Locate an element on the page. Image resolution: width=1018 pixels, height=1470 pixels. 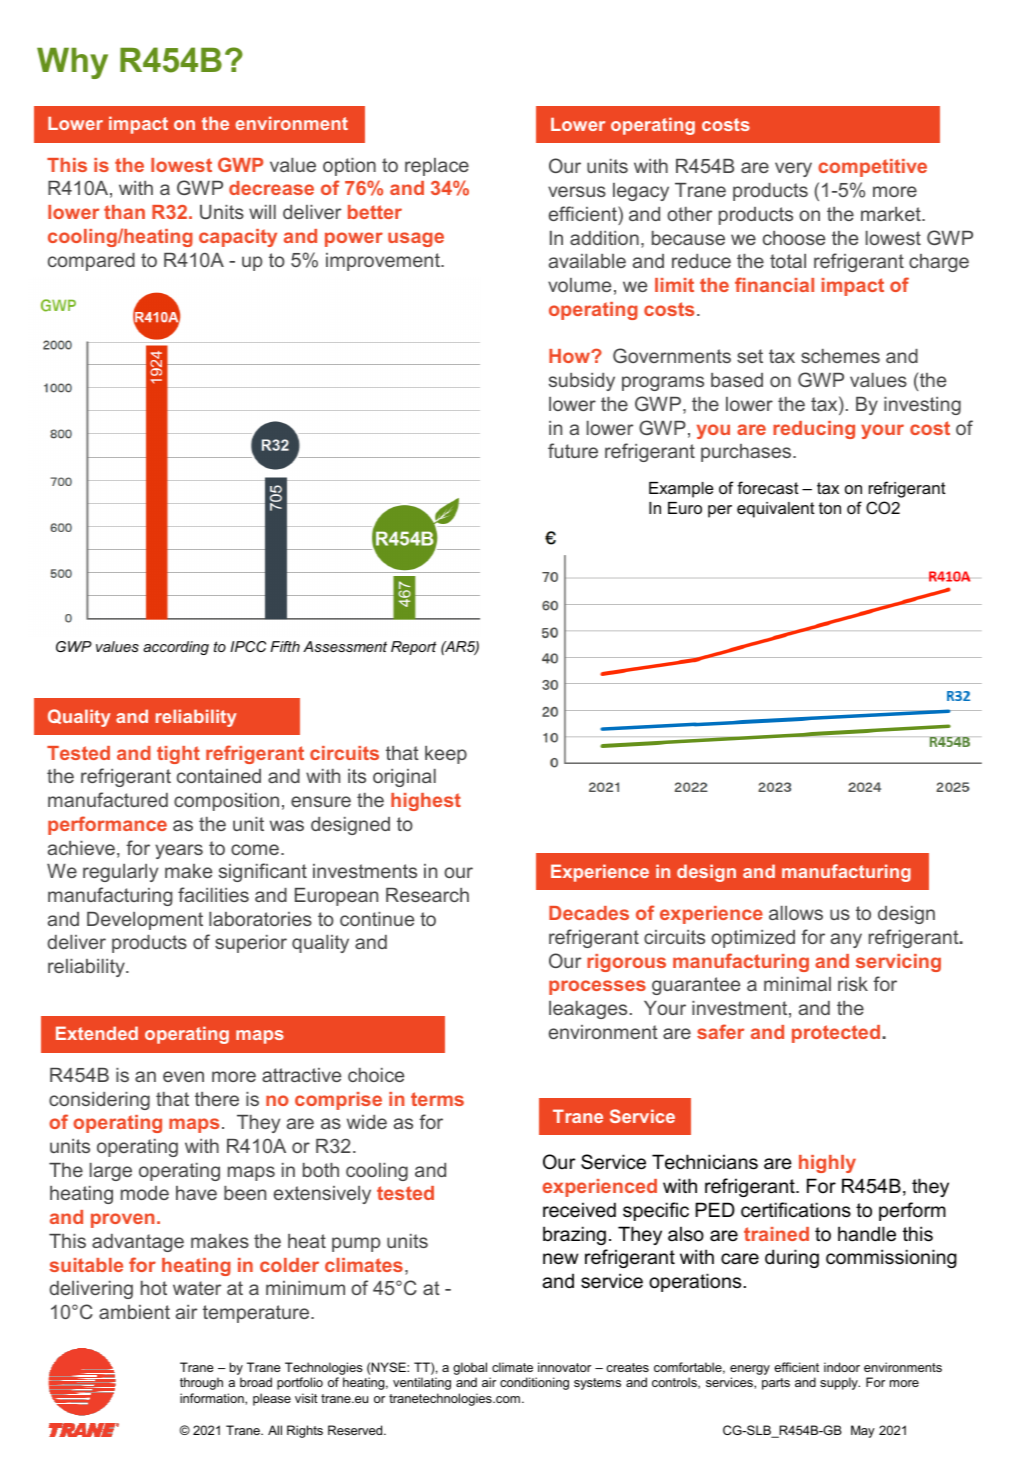
compared is located at coordinates (91, 262).
